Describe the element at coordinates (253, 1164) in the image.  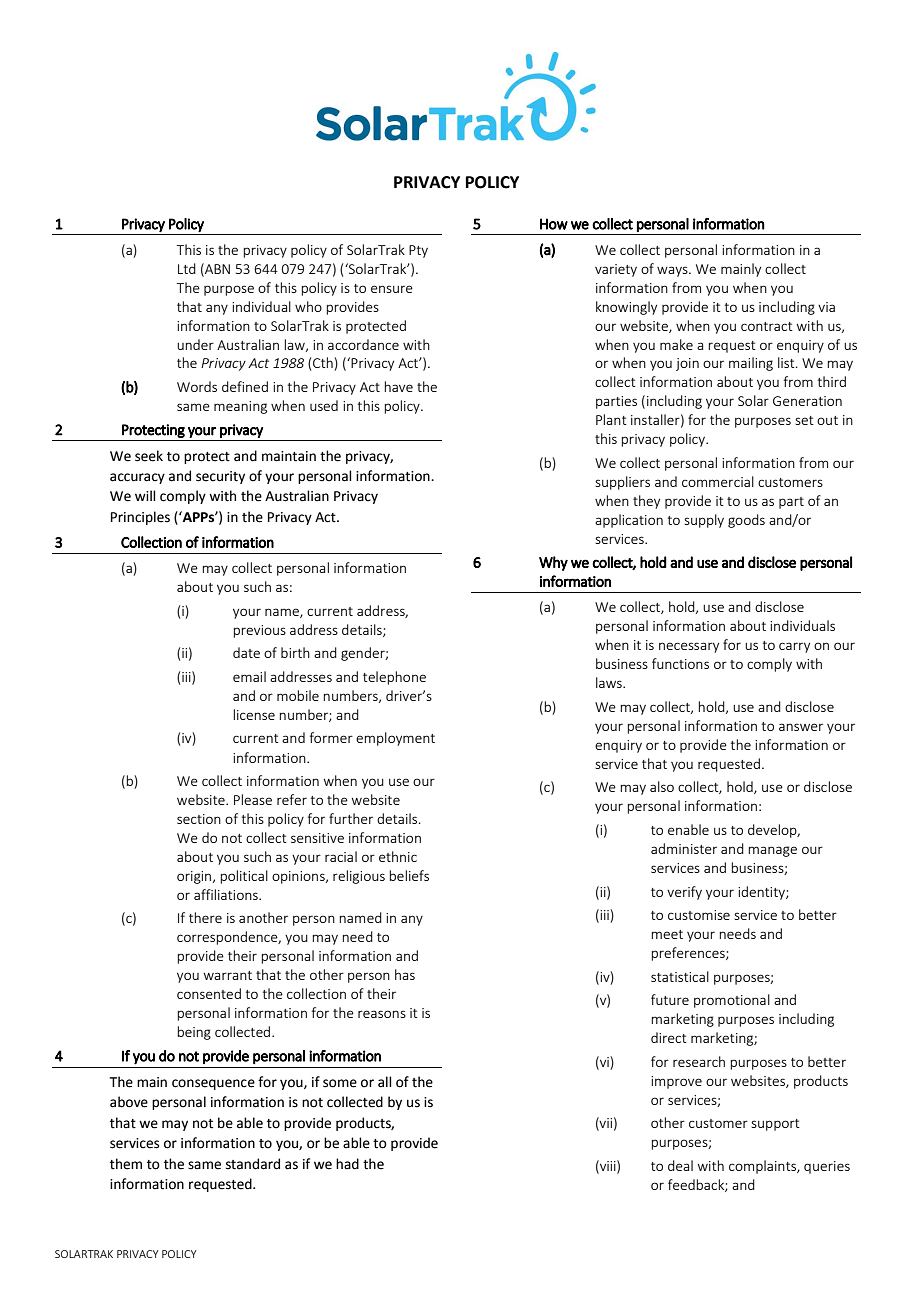
I see `standard` at that location.
